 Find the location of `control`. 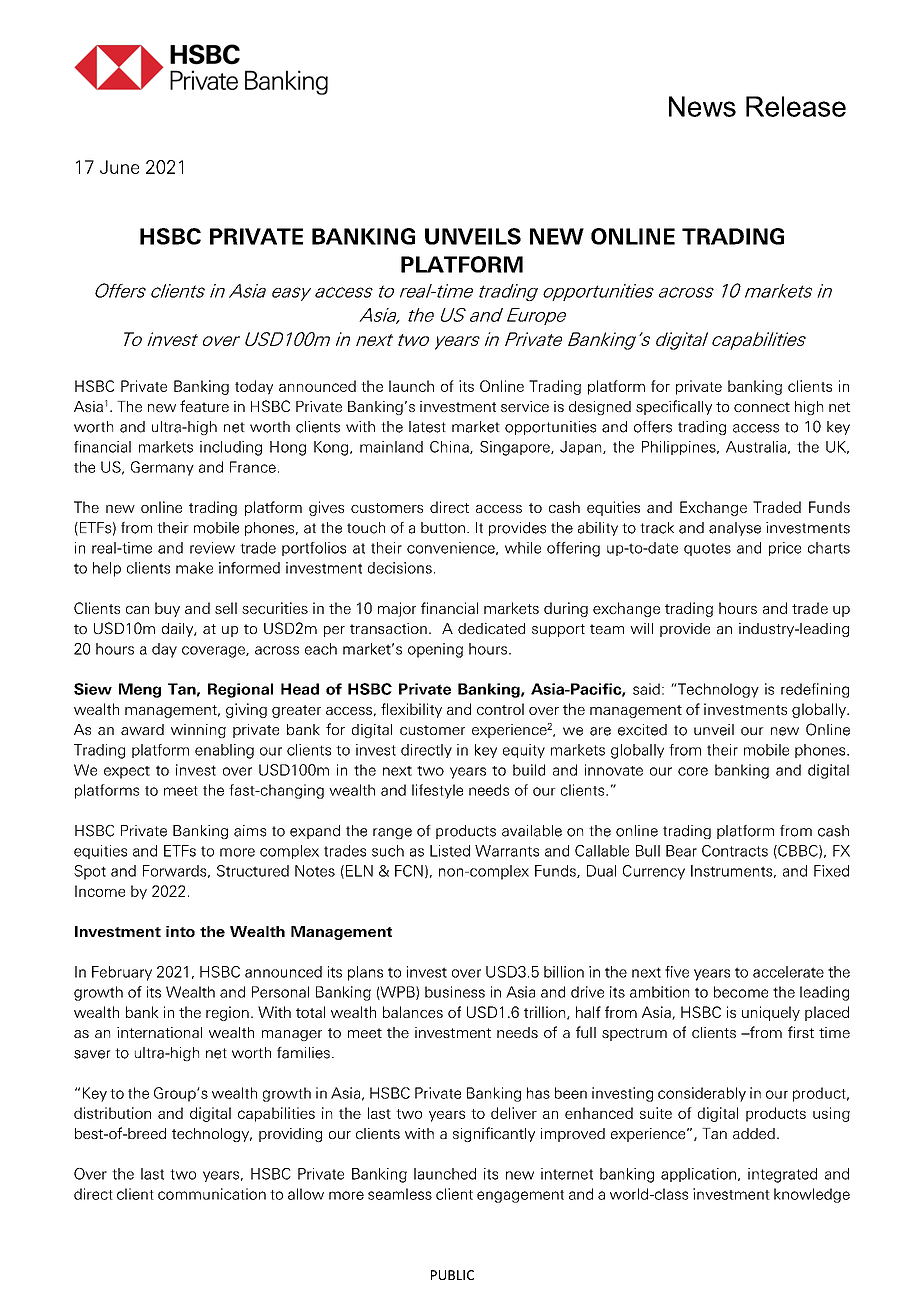

control is located at coordinates (500, 709).
